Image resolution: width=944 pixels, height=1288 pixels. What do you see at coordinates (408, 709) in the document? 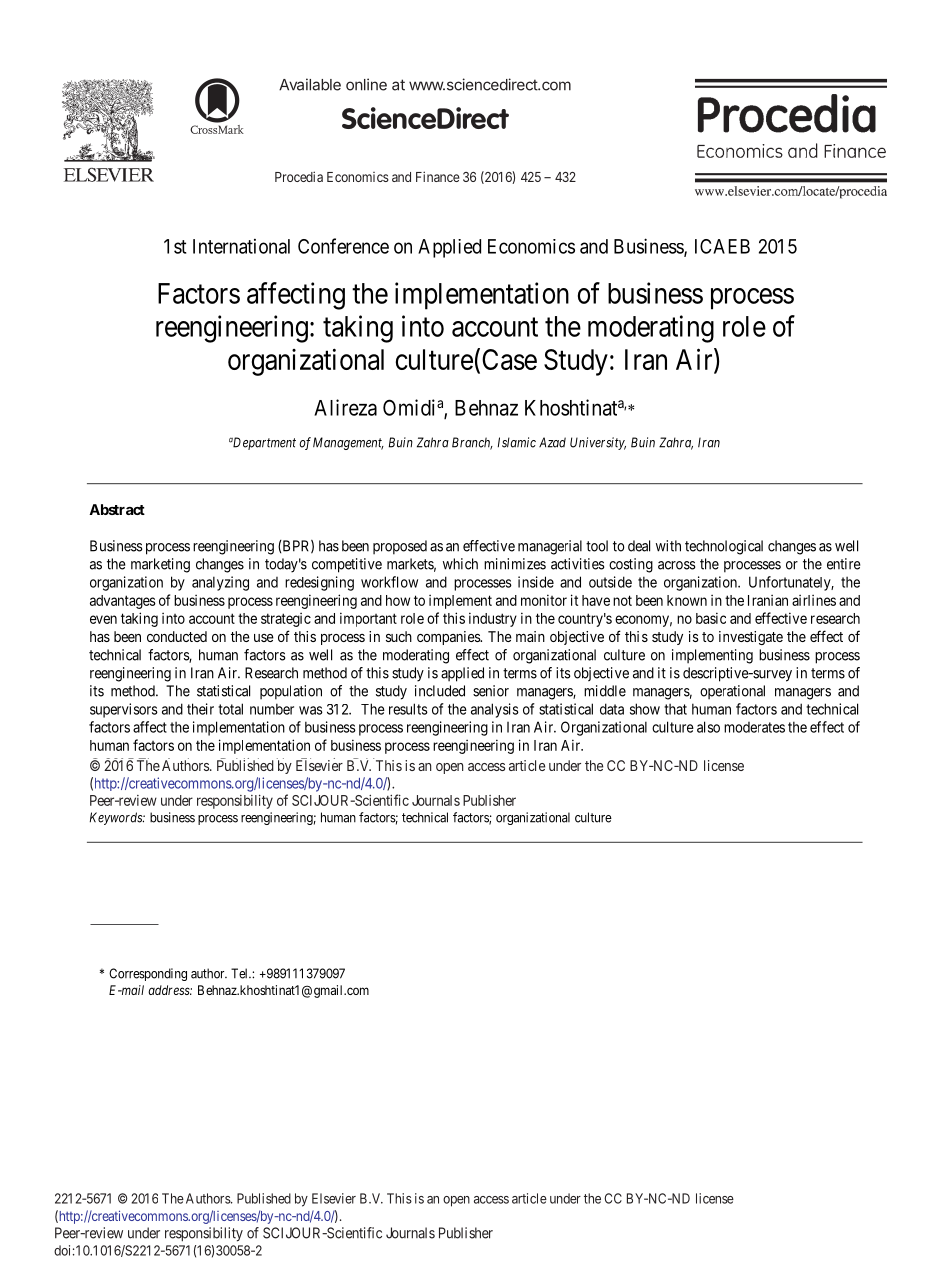
I see `results` at bounding box center [408, 709].
